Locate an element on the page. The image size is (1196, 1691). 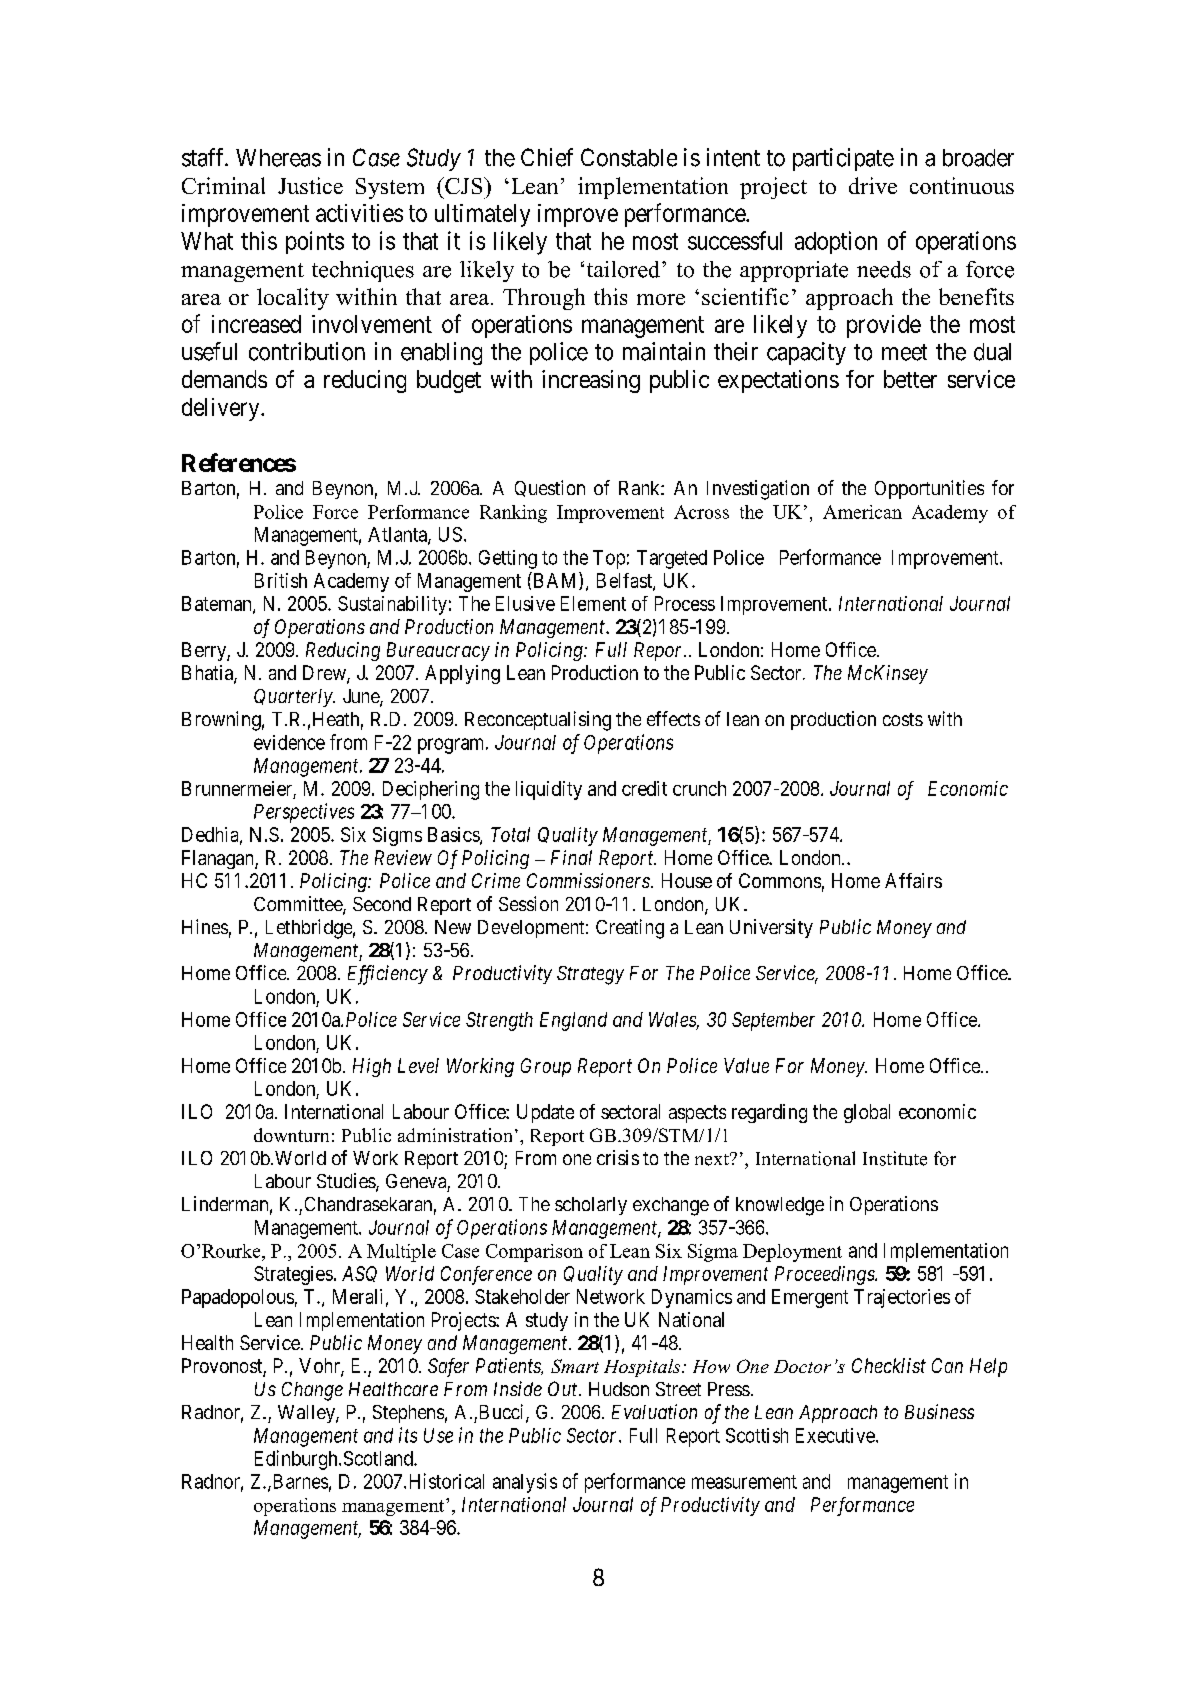
drive is located at coordinates (873, 185).
